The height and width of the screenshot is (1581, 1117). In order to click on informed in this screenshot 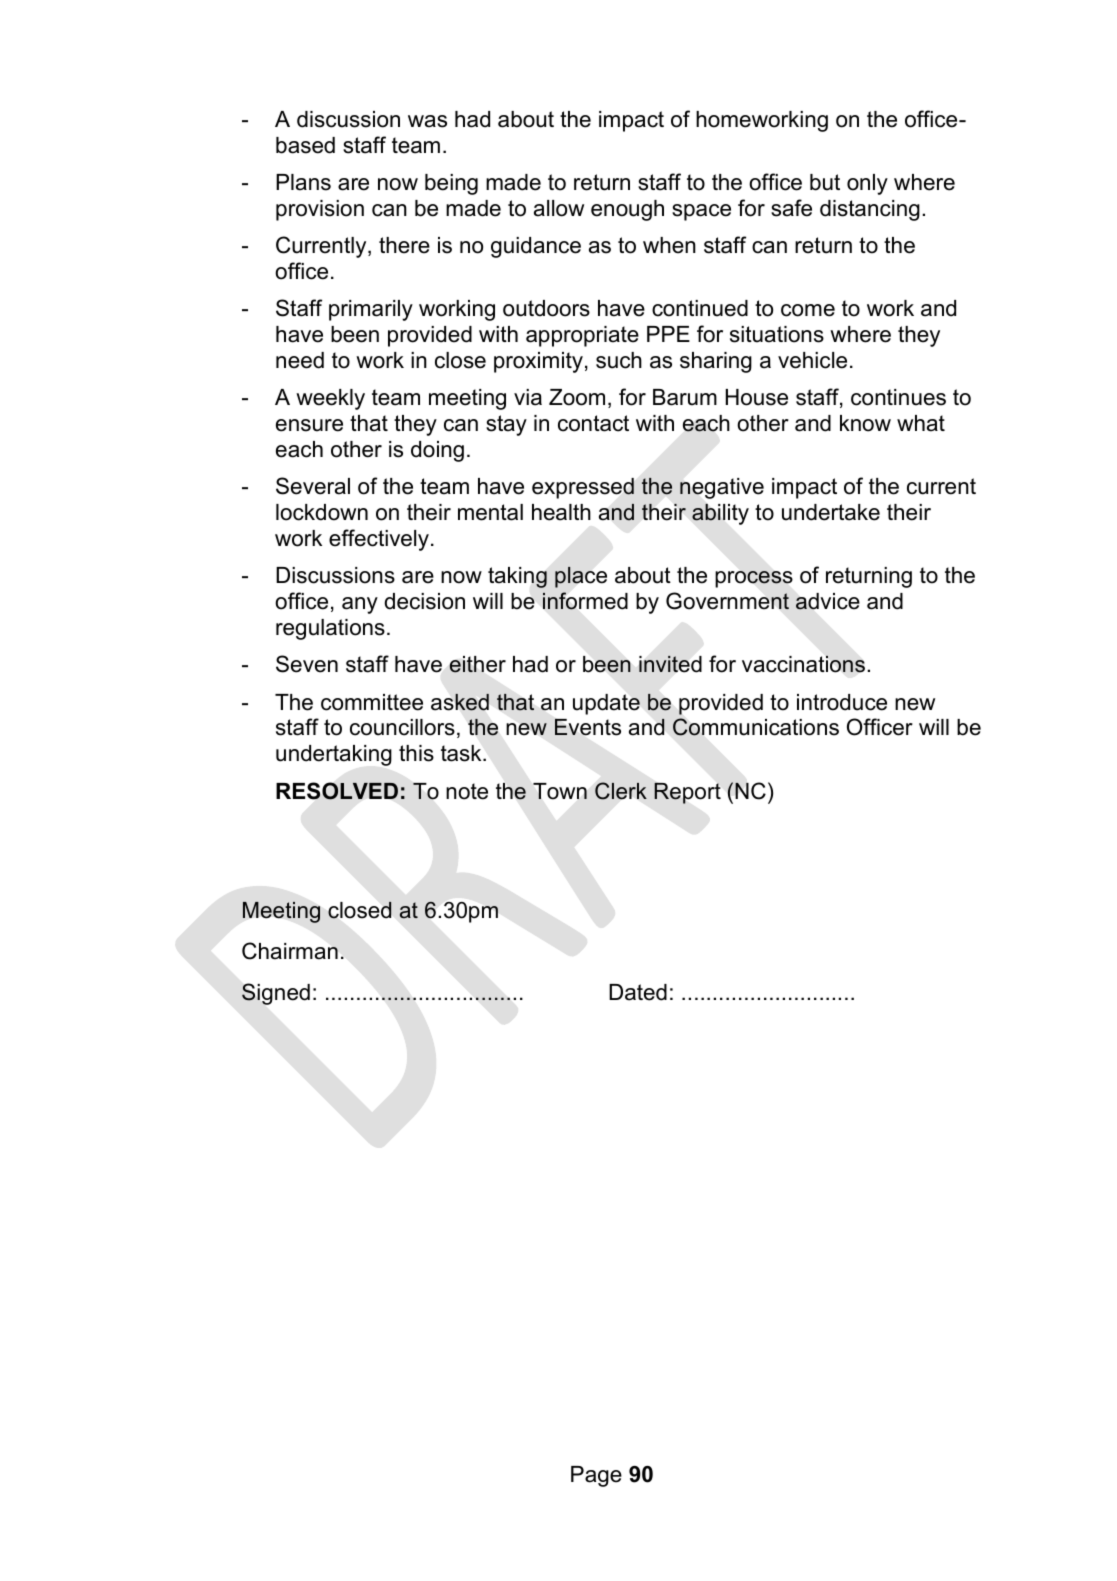, I will do `click(585, 601)`.
